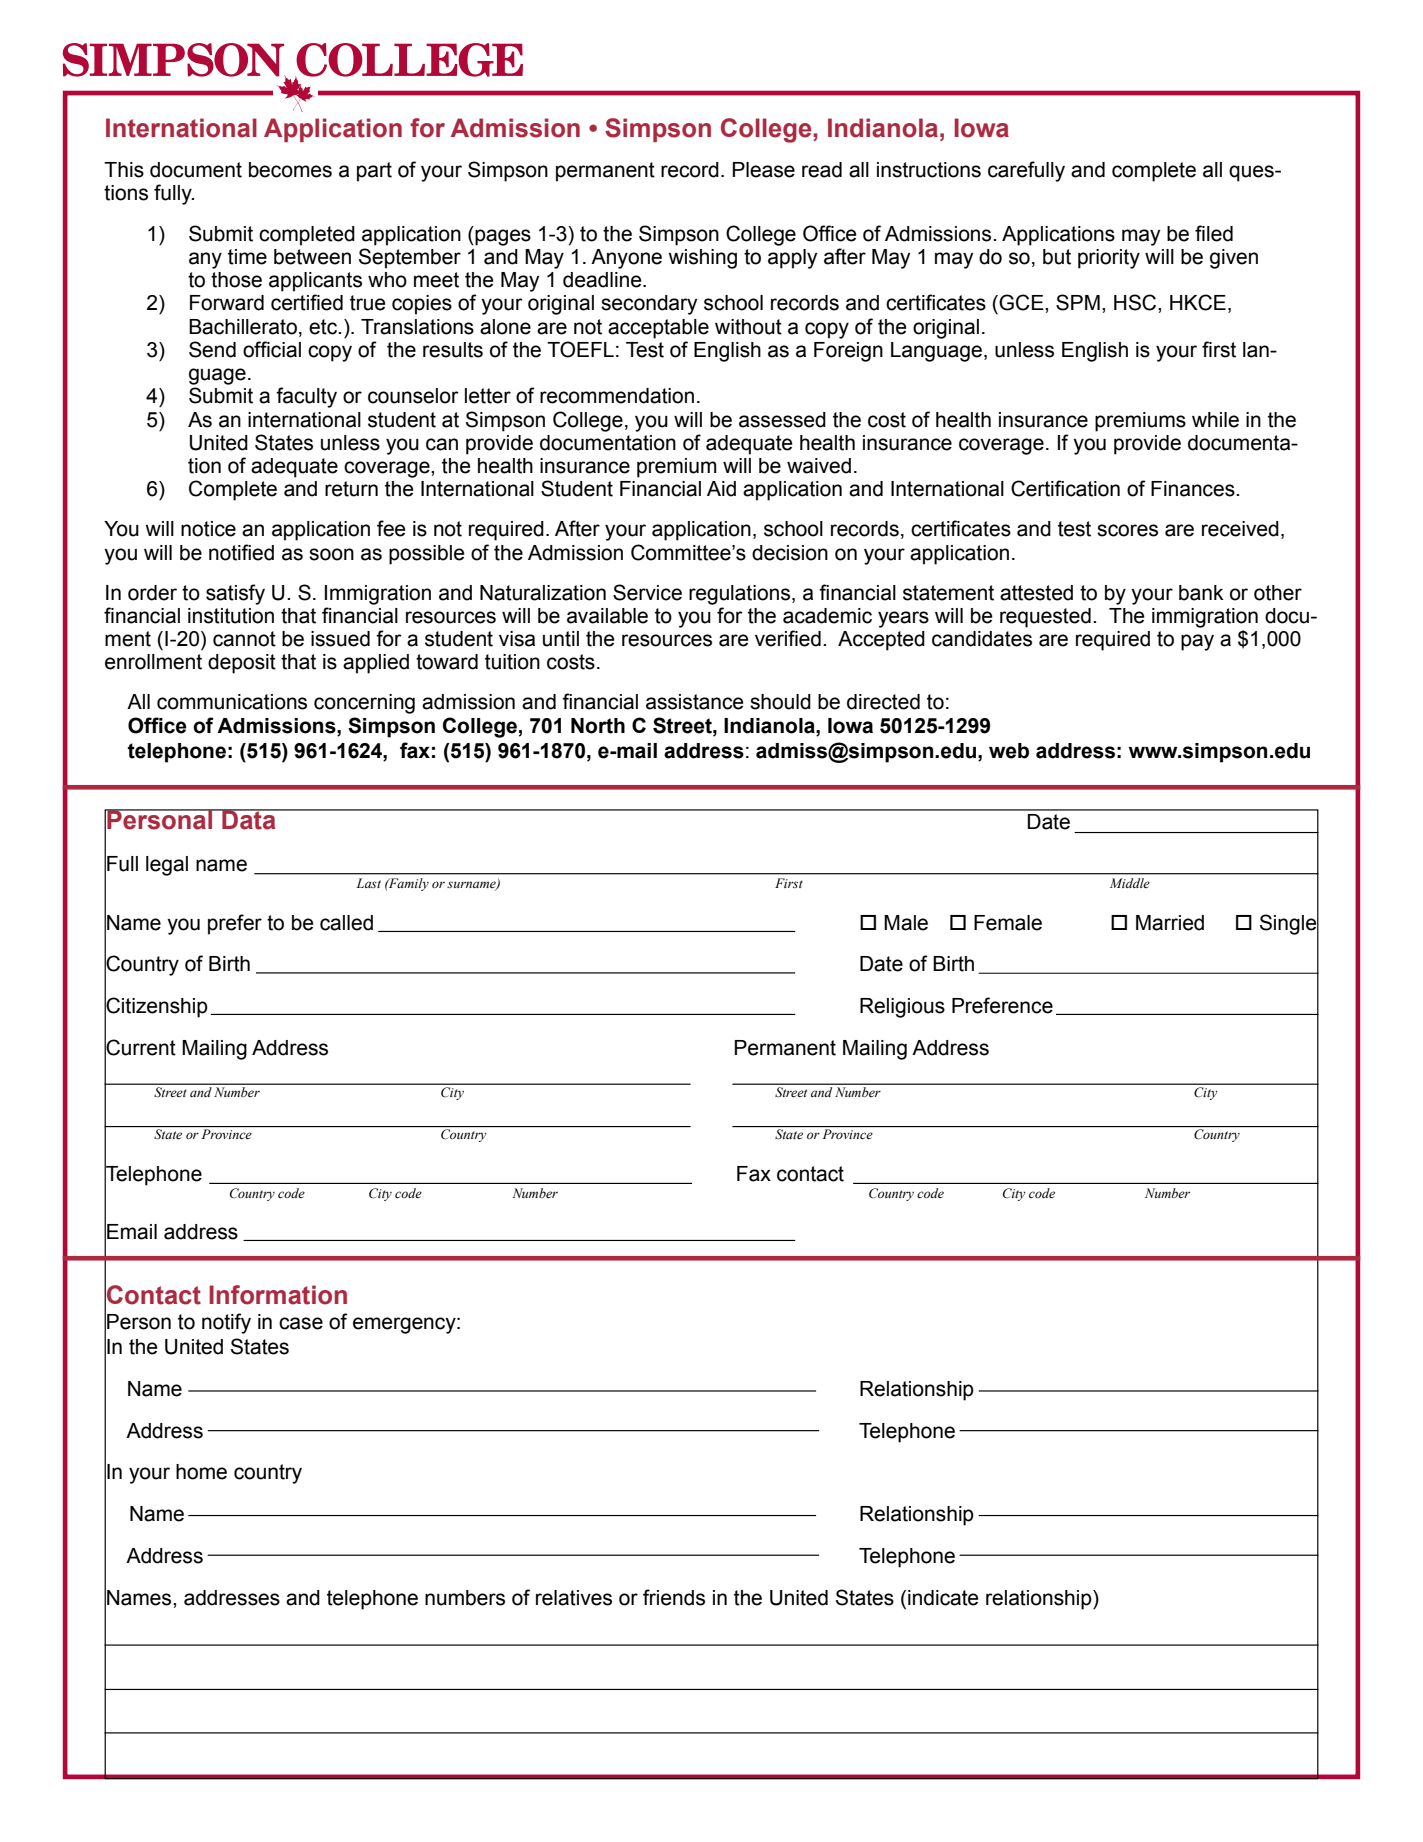 Image resolution: width=1423 pixels, height=1842 pixels. Describe the element at coordinates (226, 1323) in the screenshot. I see `notify` at that location.
